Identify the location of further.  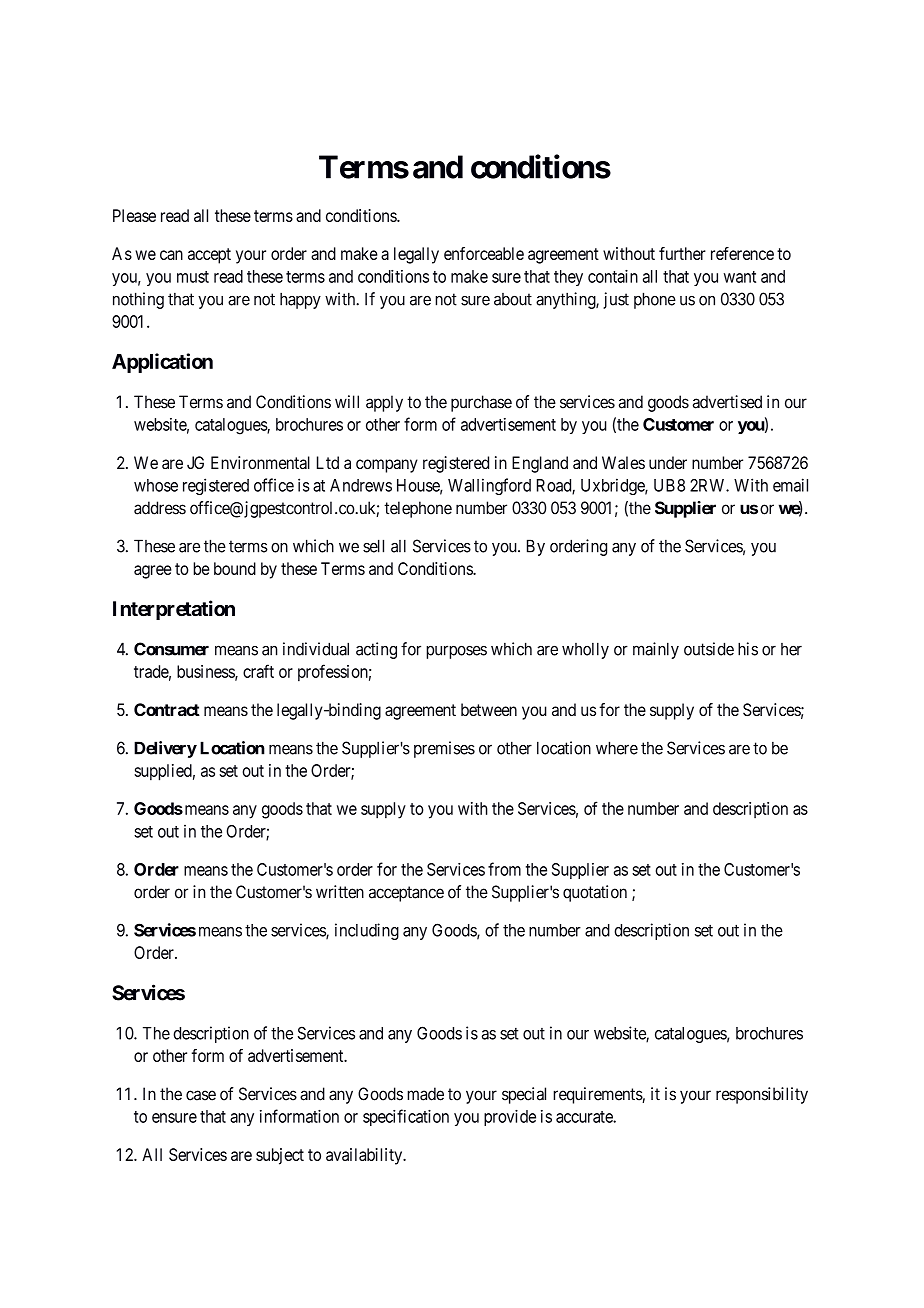
(682, 253).
